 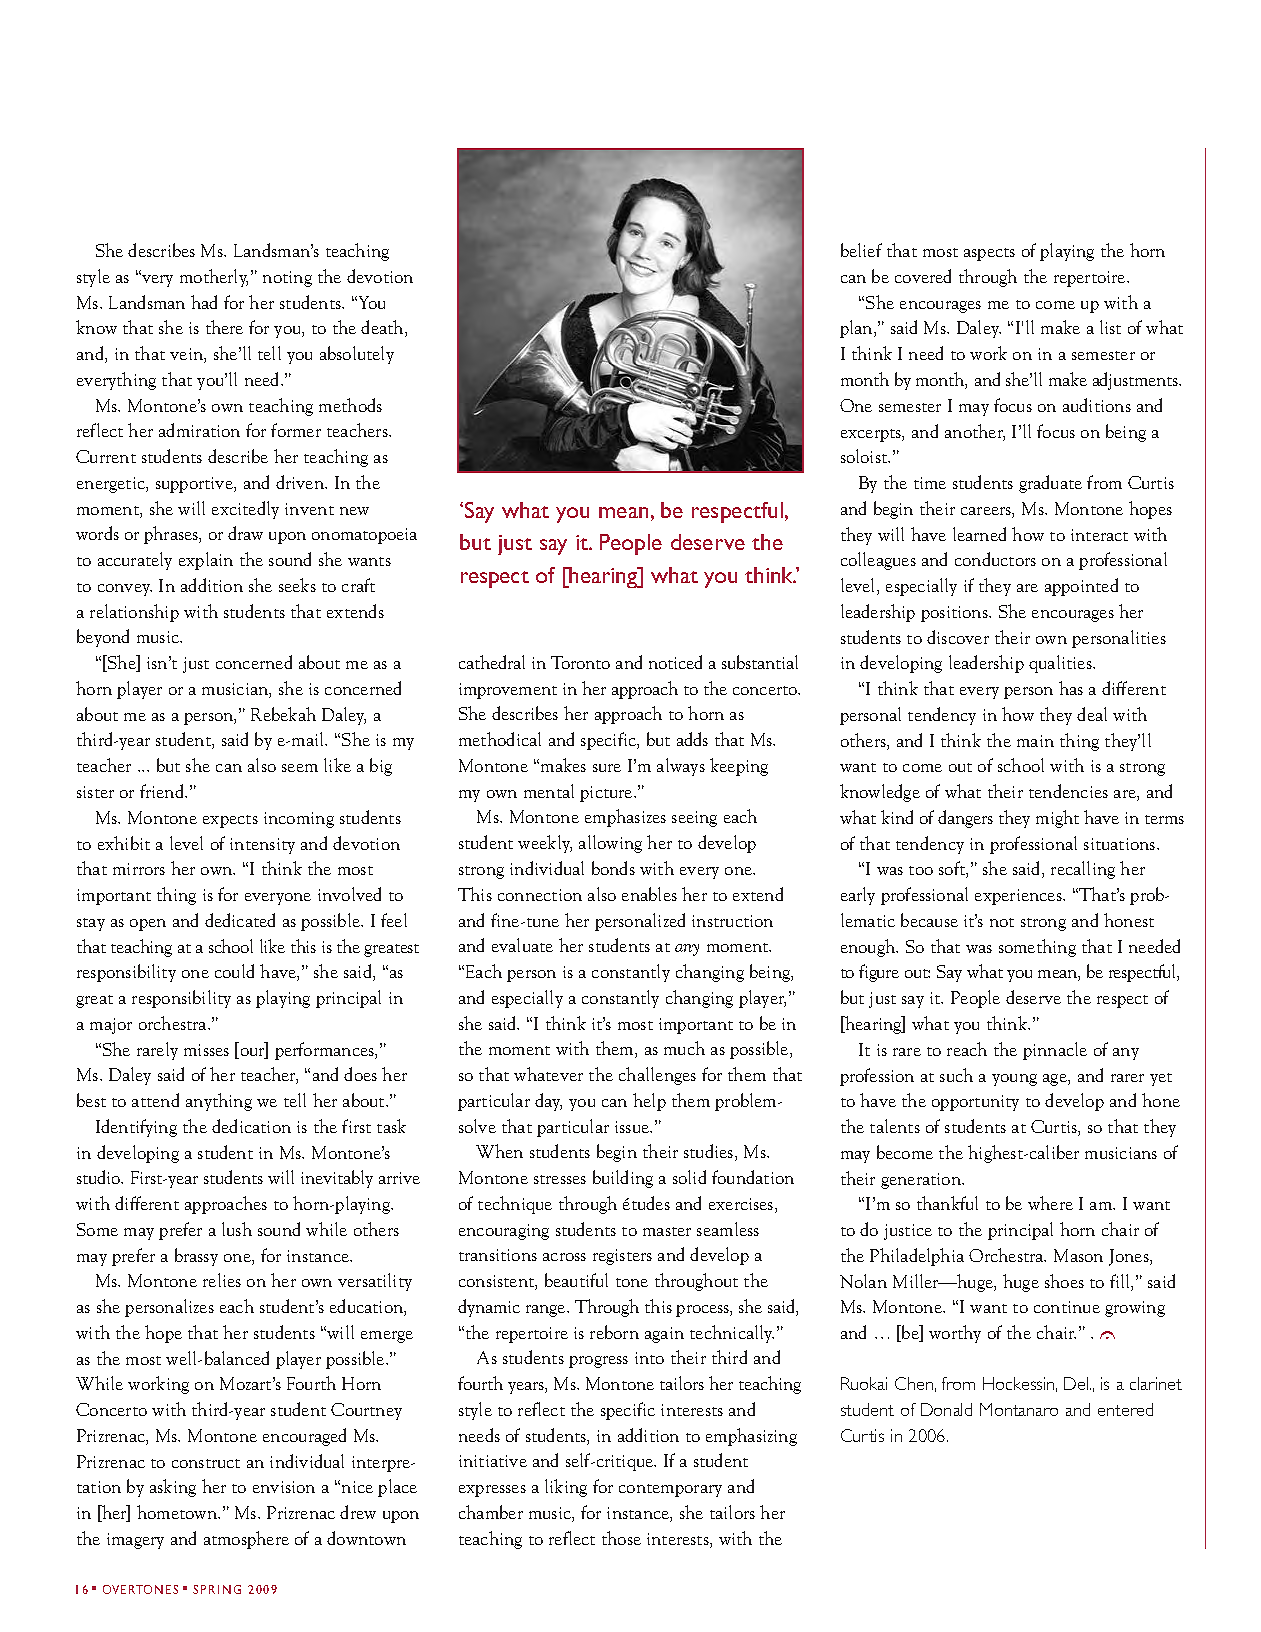 What do you see at coordinates (1110, 327) in the page?
I see `list` at bounding box center [1110, 327].
